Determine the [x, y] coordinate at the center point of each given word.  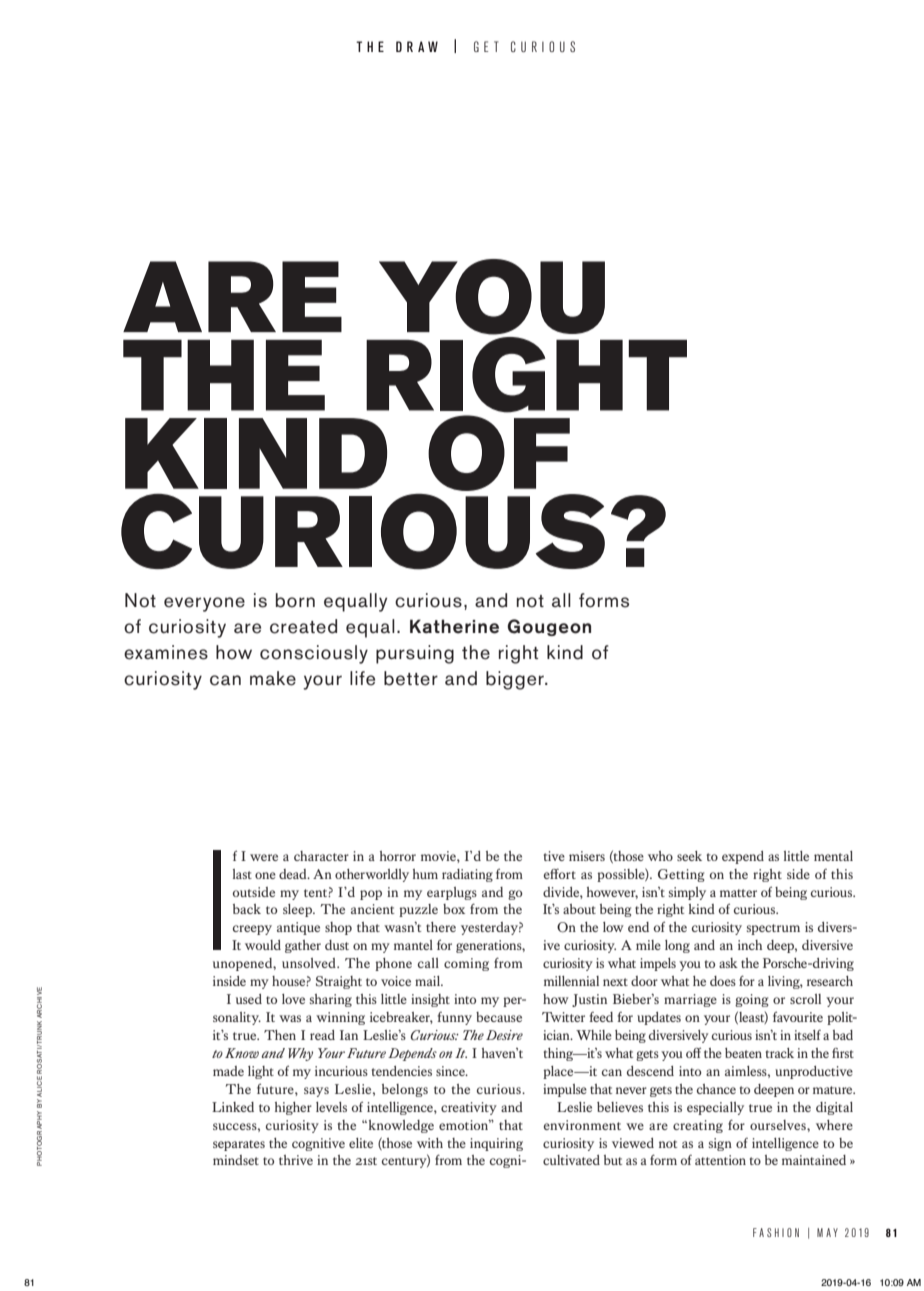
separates [239, 1145]
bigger [516, 680]
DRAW [417, 46]
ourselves [779, 1125]
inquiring [496, 1144]
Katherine [454, 626]
